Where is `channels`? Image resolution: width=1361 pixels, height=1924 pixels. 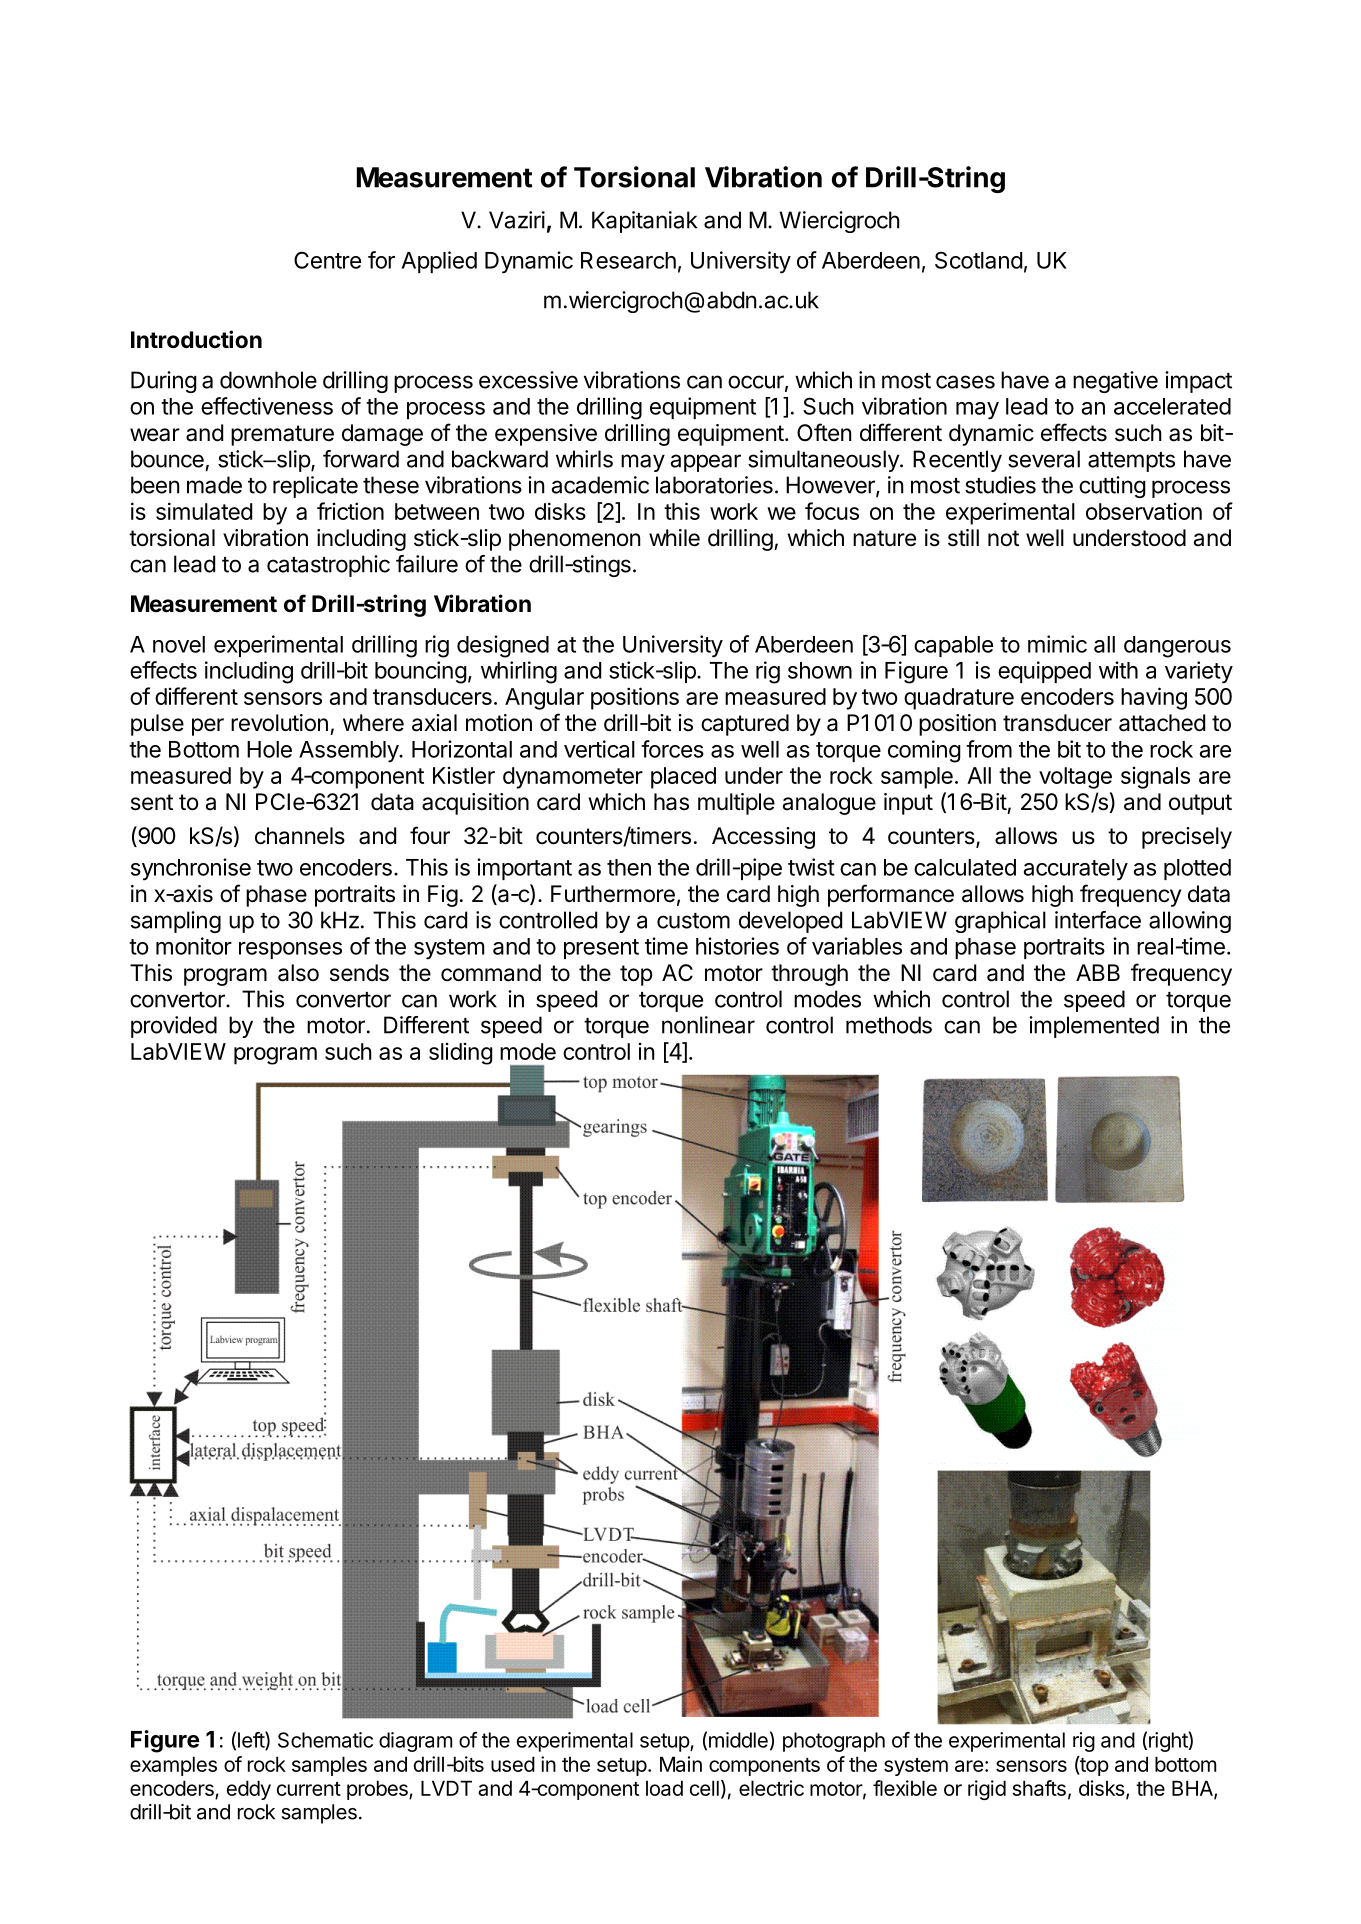 channels is located at coordinates (300, 836).
